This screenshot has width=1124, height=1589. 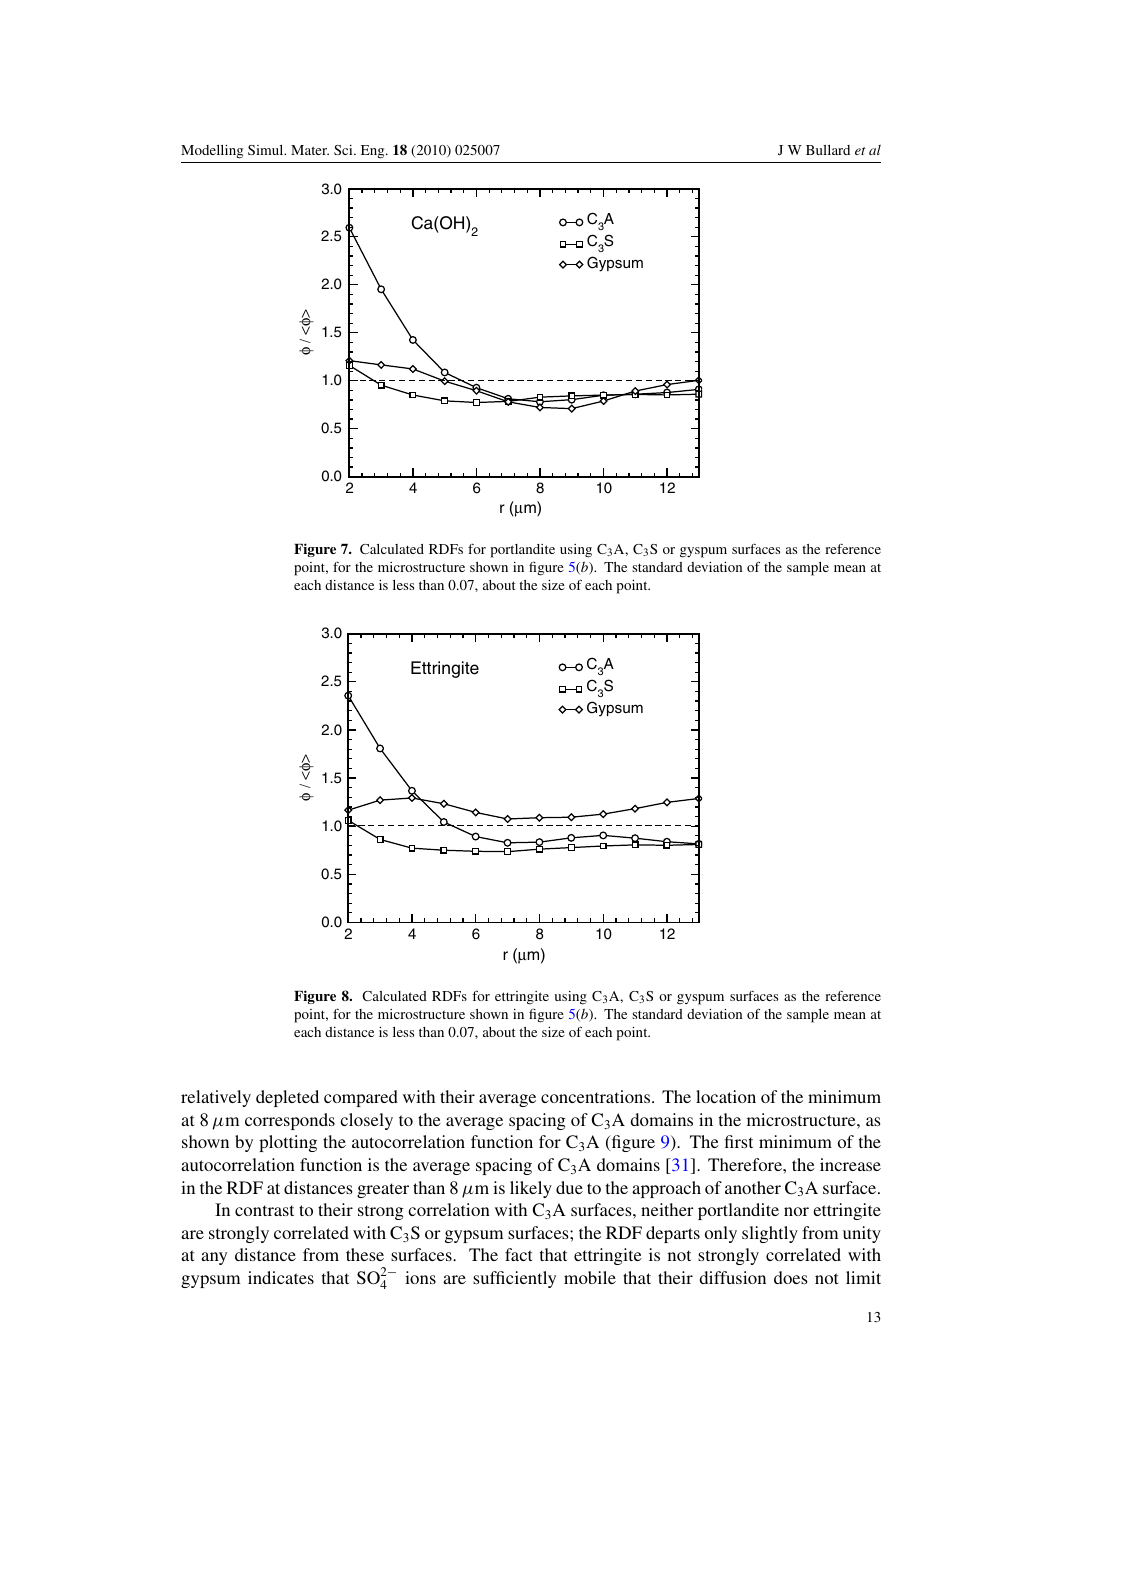 I want to click on relatively, so click(x=216, y=1098).
